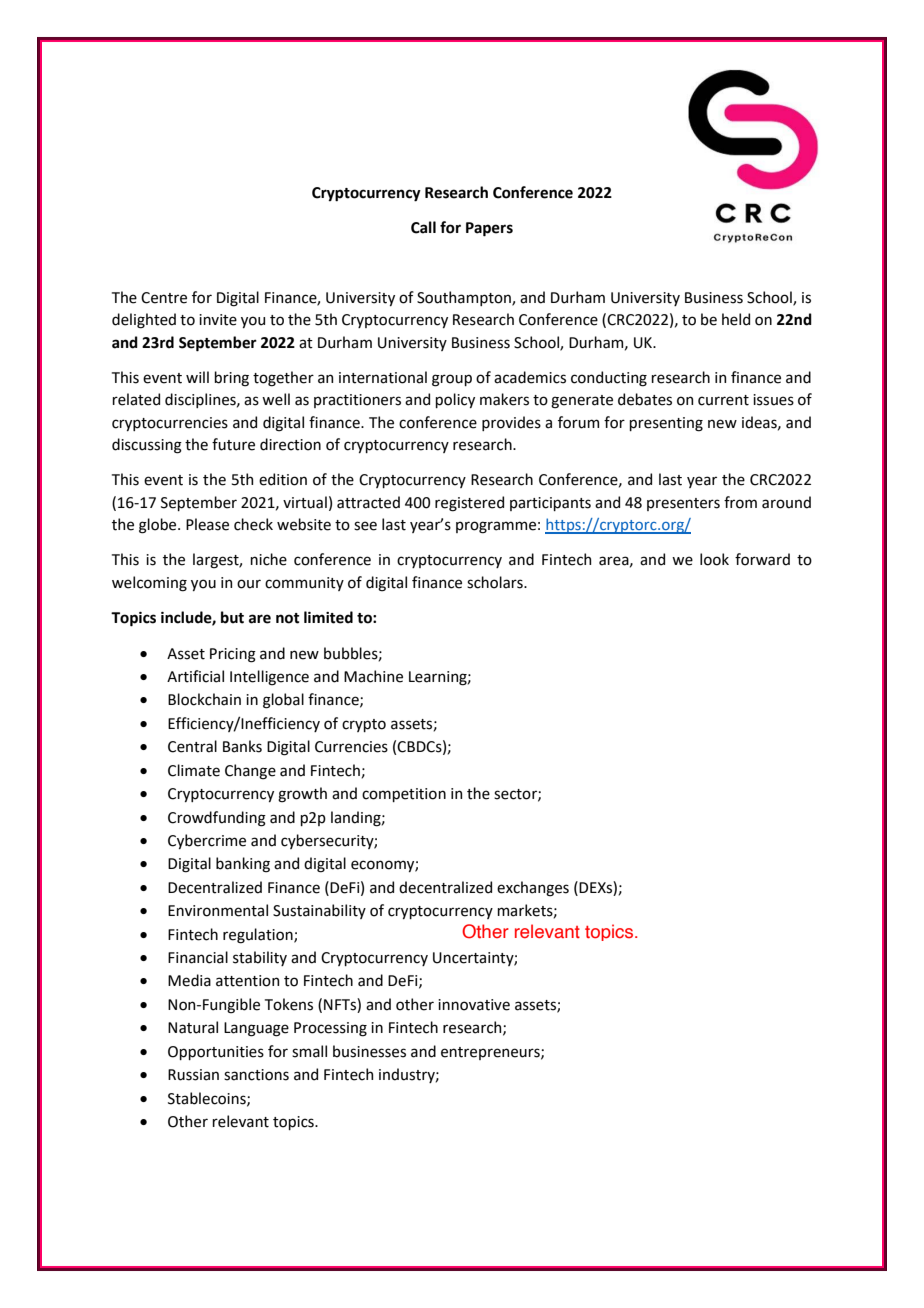 This image has width=924, height=1308. What do you see at coordinates (474, 1005) in the image?
I see `innovative` at bounding box center [474, 1005].
